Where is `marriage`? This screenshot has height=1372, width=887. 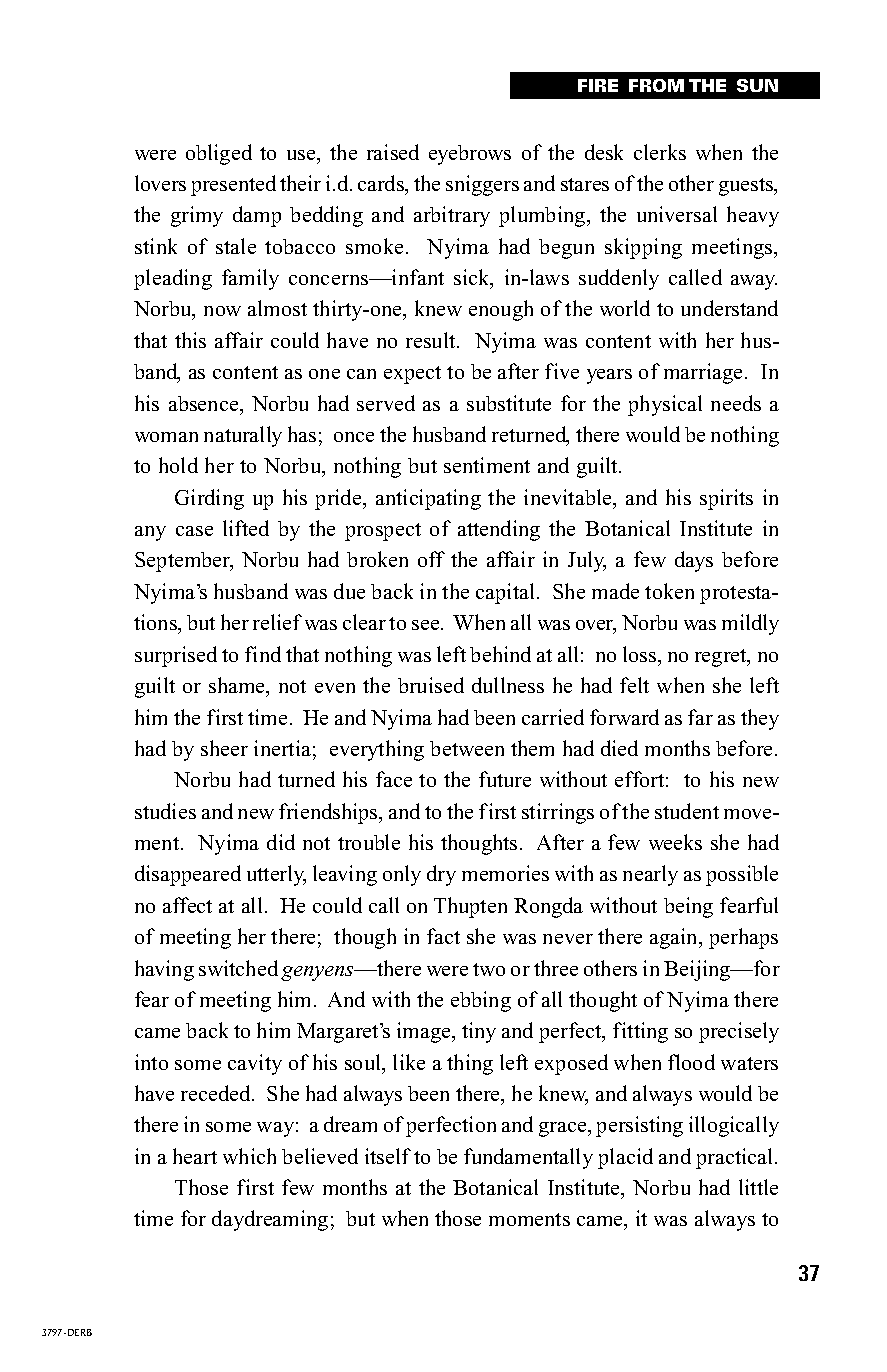
marriage is located at coordinates (705, 373).
